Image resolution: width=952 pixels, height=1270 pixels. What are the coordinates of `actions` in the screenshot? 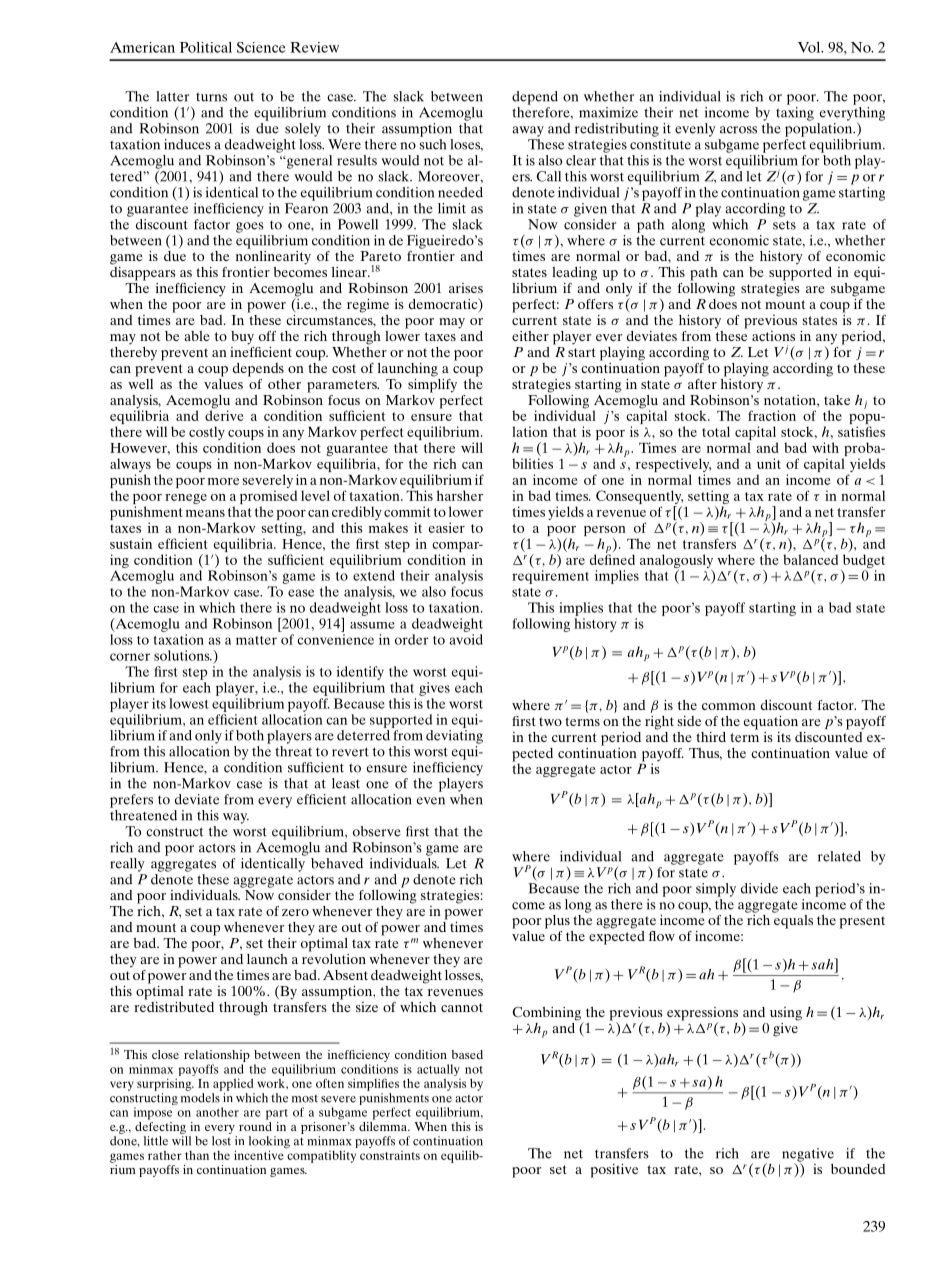 It's located at (773, 336).
